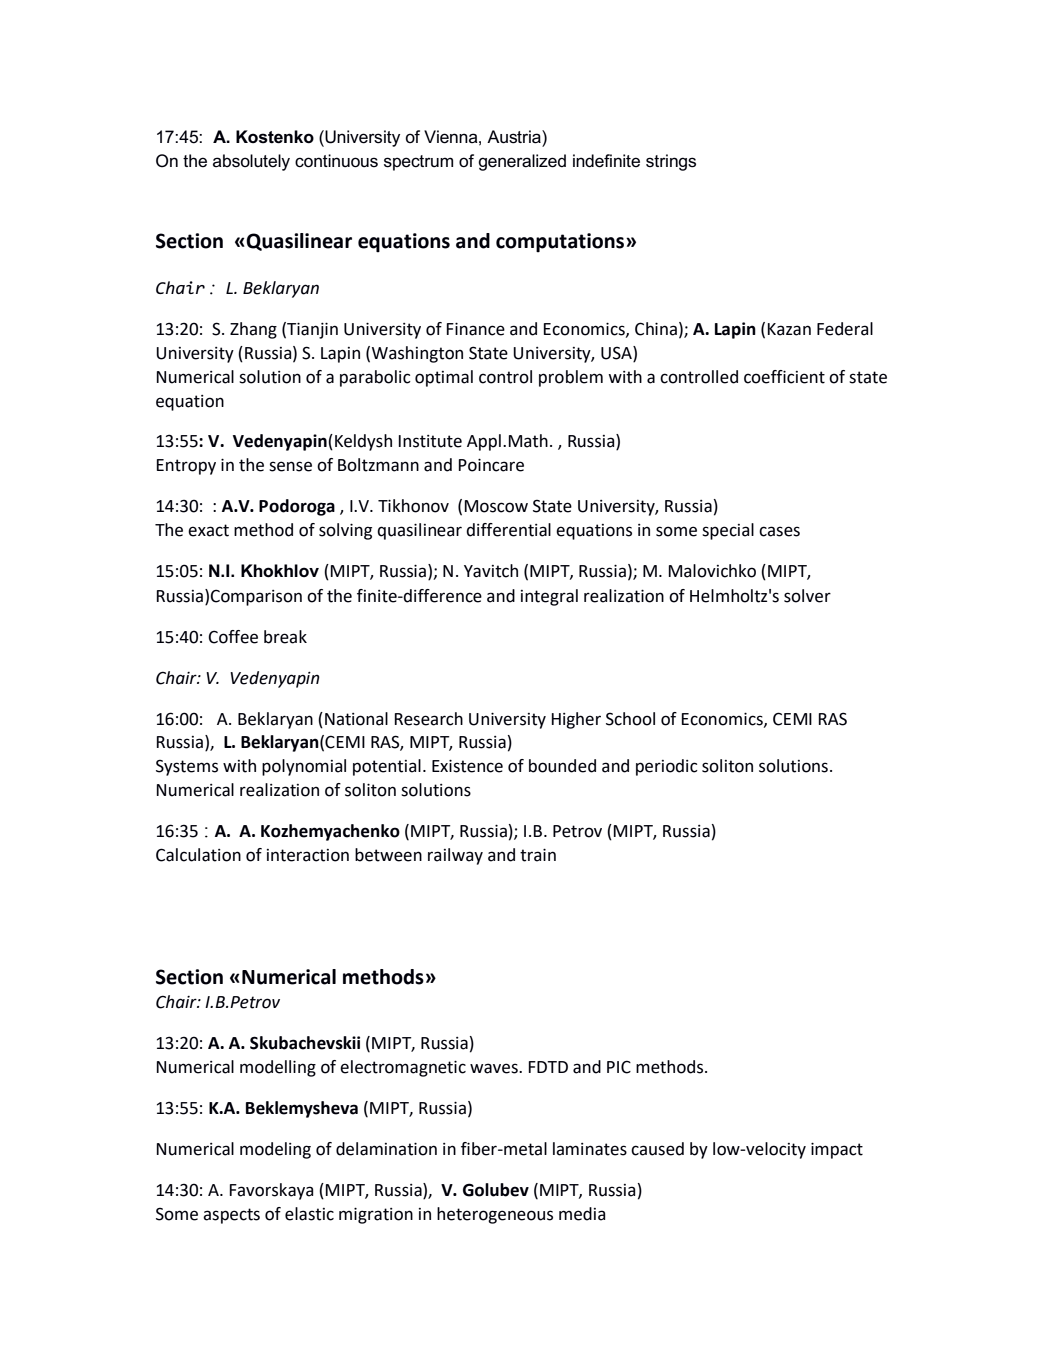  What do you see at coordinates (275, 1150) in the screenshot?
I see `modeling` at bounding box center [275, 1150].
